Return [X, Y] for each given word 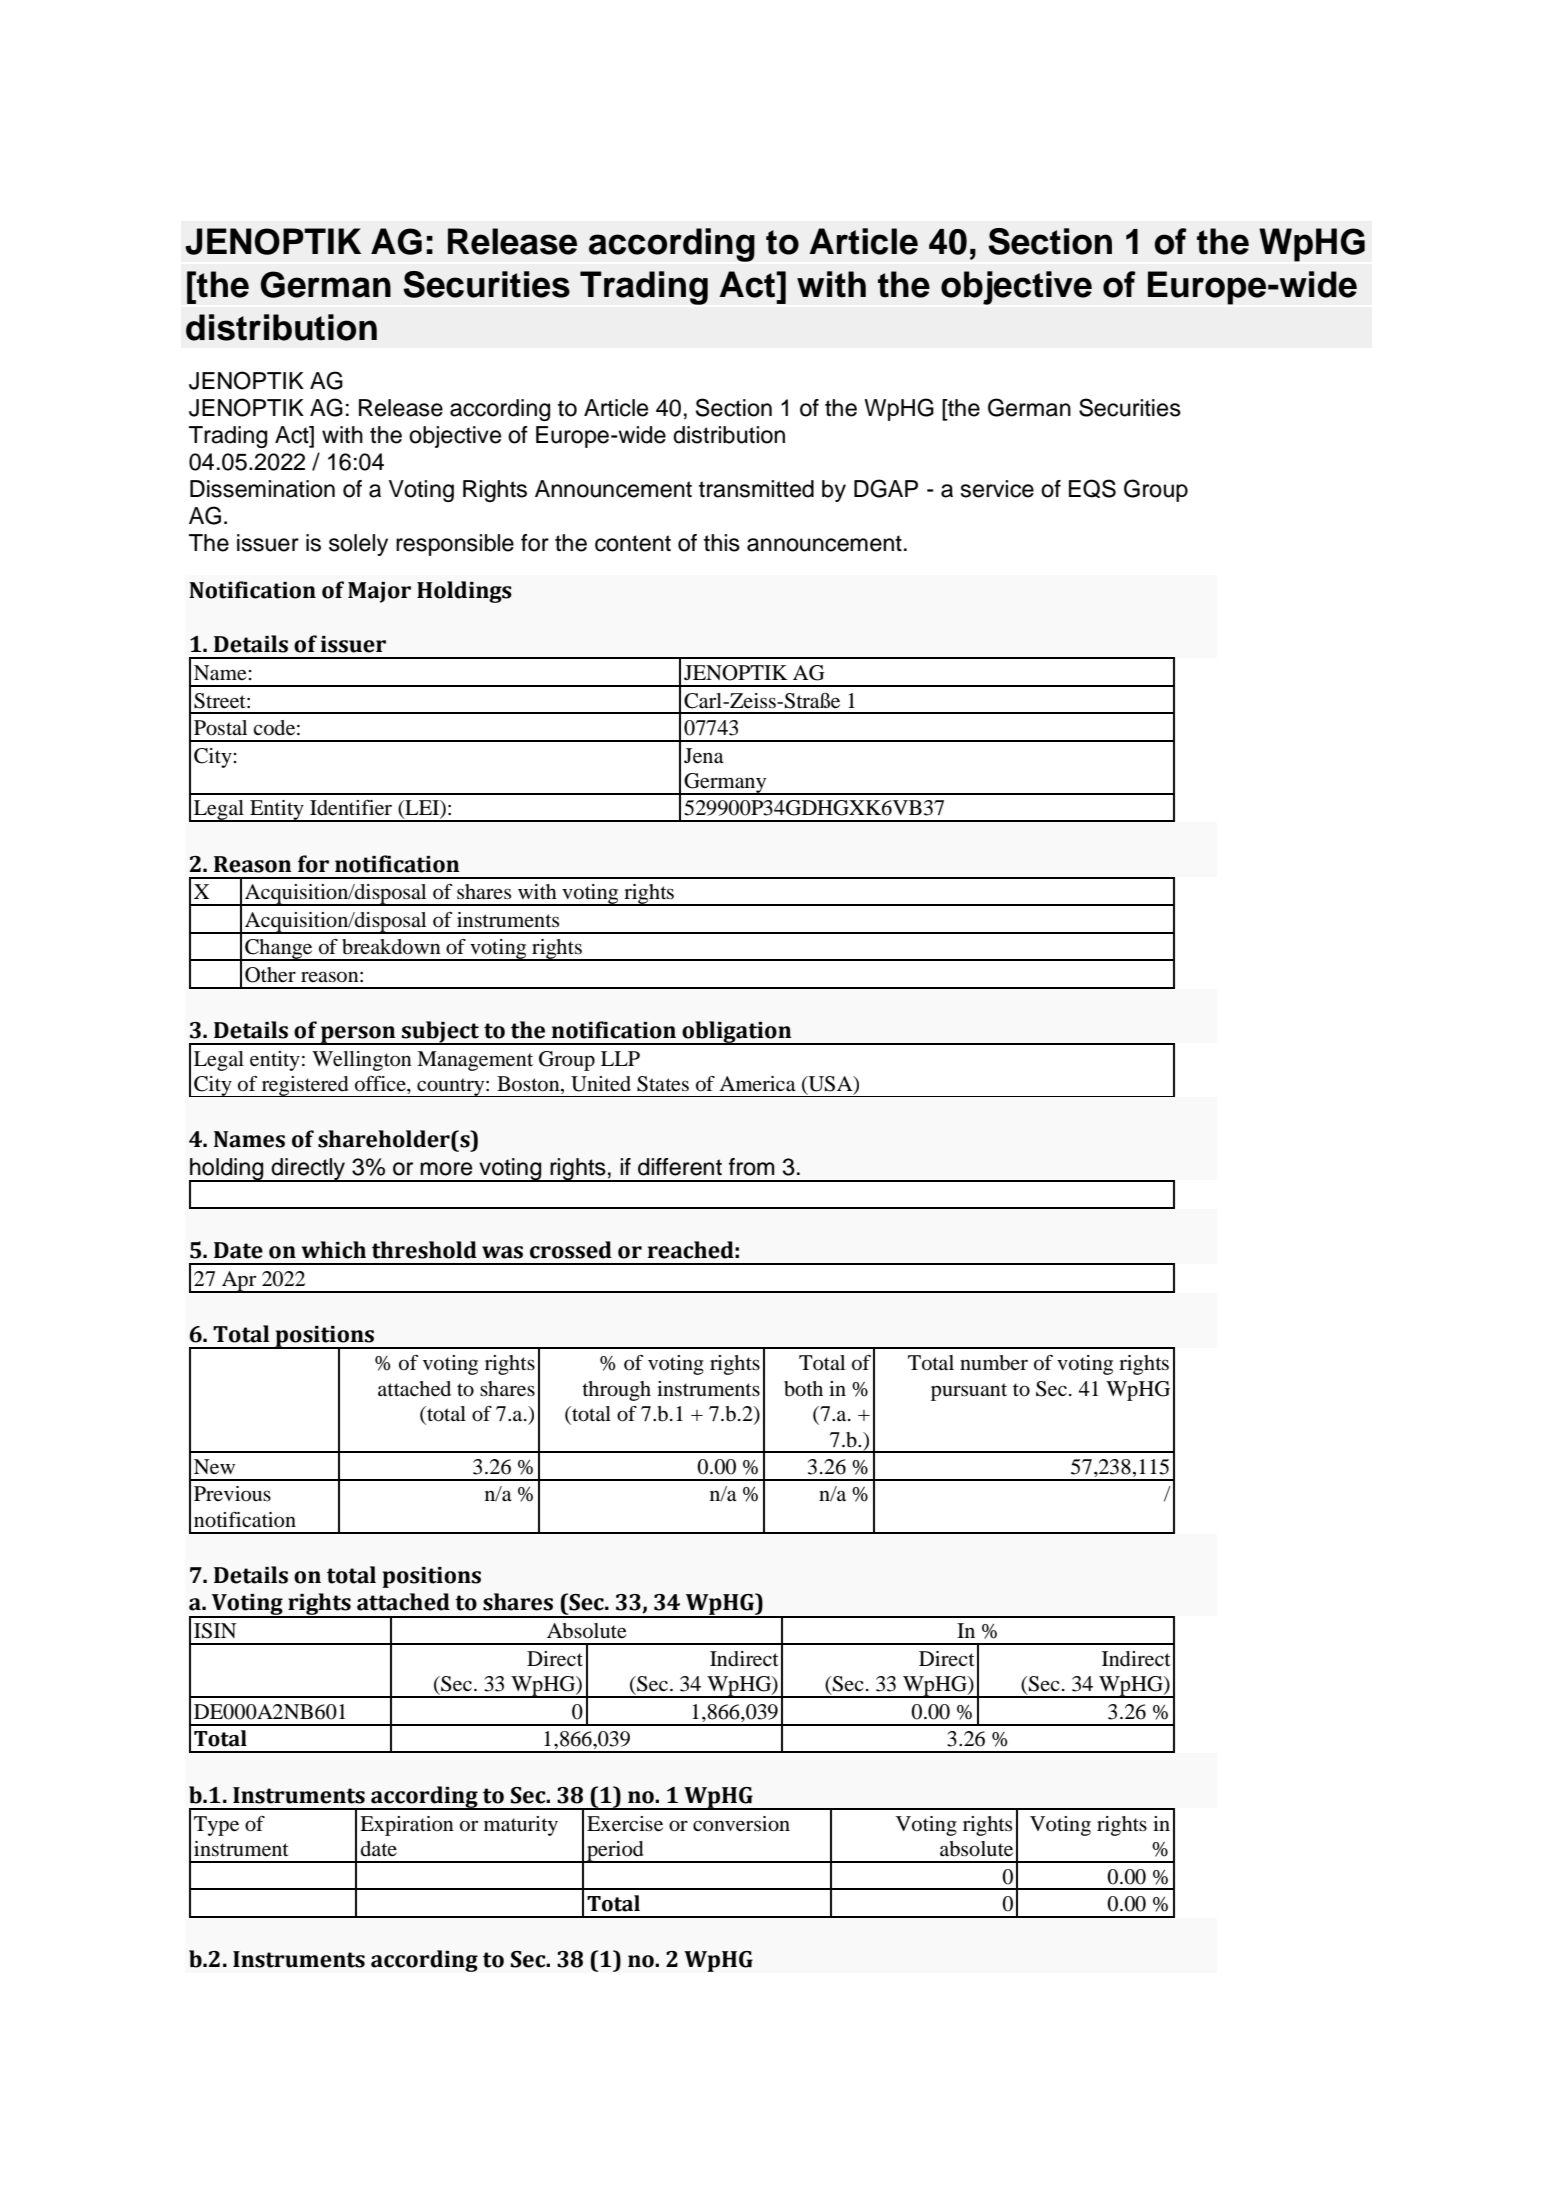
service [997, 489]
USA [830, 1085]
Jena [704, 756]
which [333, 1250]
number [994, 1363]
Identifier [351, 808]
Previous [232, 1494]
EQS [1092, 488]
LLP [620, 1058]
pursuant [969, 1392]
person [358, 1035]
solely [358, 545]
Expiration [407, 1826]
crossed [571, 1250]
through [616, 1391]
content [633, 543]
